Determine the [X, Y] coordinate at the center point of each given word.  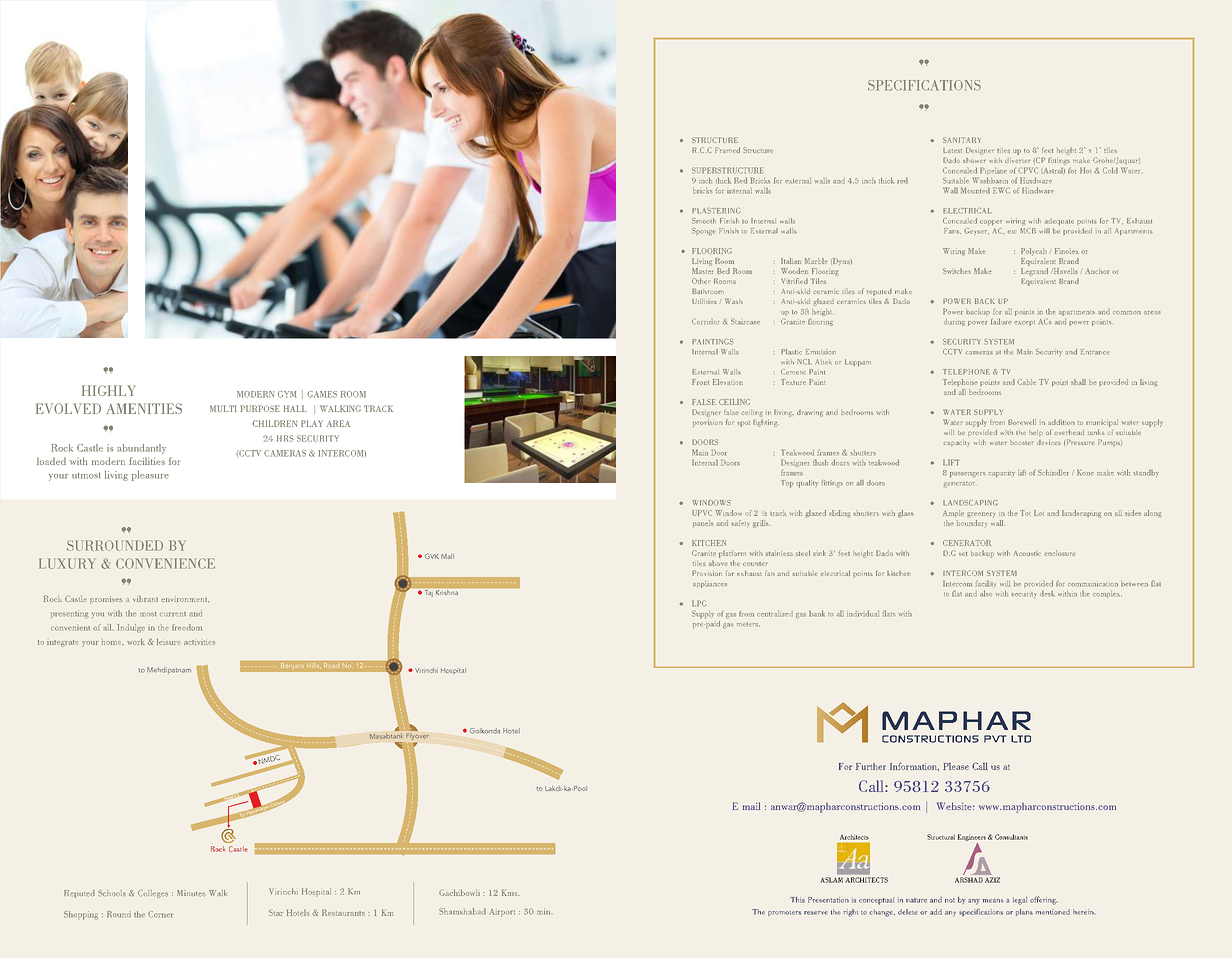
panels [703, 523]
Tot [1025, 513]
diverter [1017, 160]
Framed [727, 150]
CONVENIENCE [165, 563]
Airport [502, 913]
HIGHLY [109, 390]
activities [199, 642]
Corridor [705, 321]
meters [748, 624]
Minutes [191, 893]
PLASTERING [716, 211]
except [1024, 323]
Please [956, 766]
